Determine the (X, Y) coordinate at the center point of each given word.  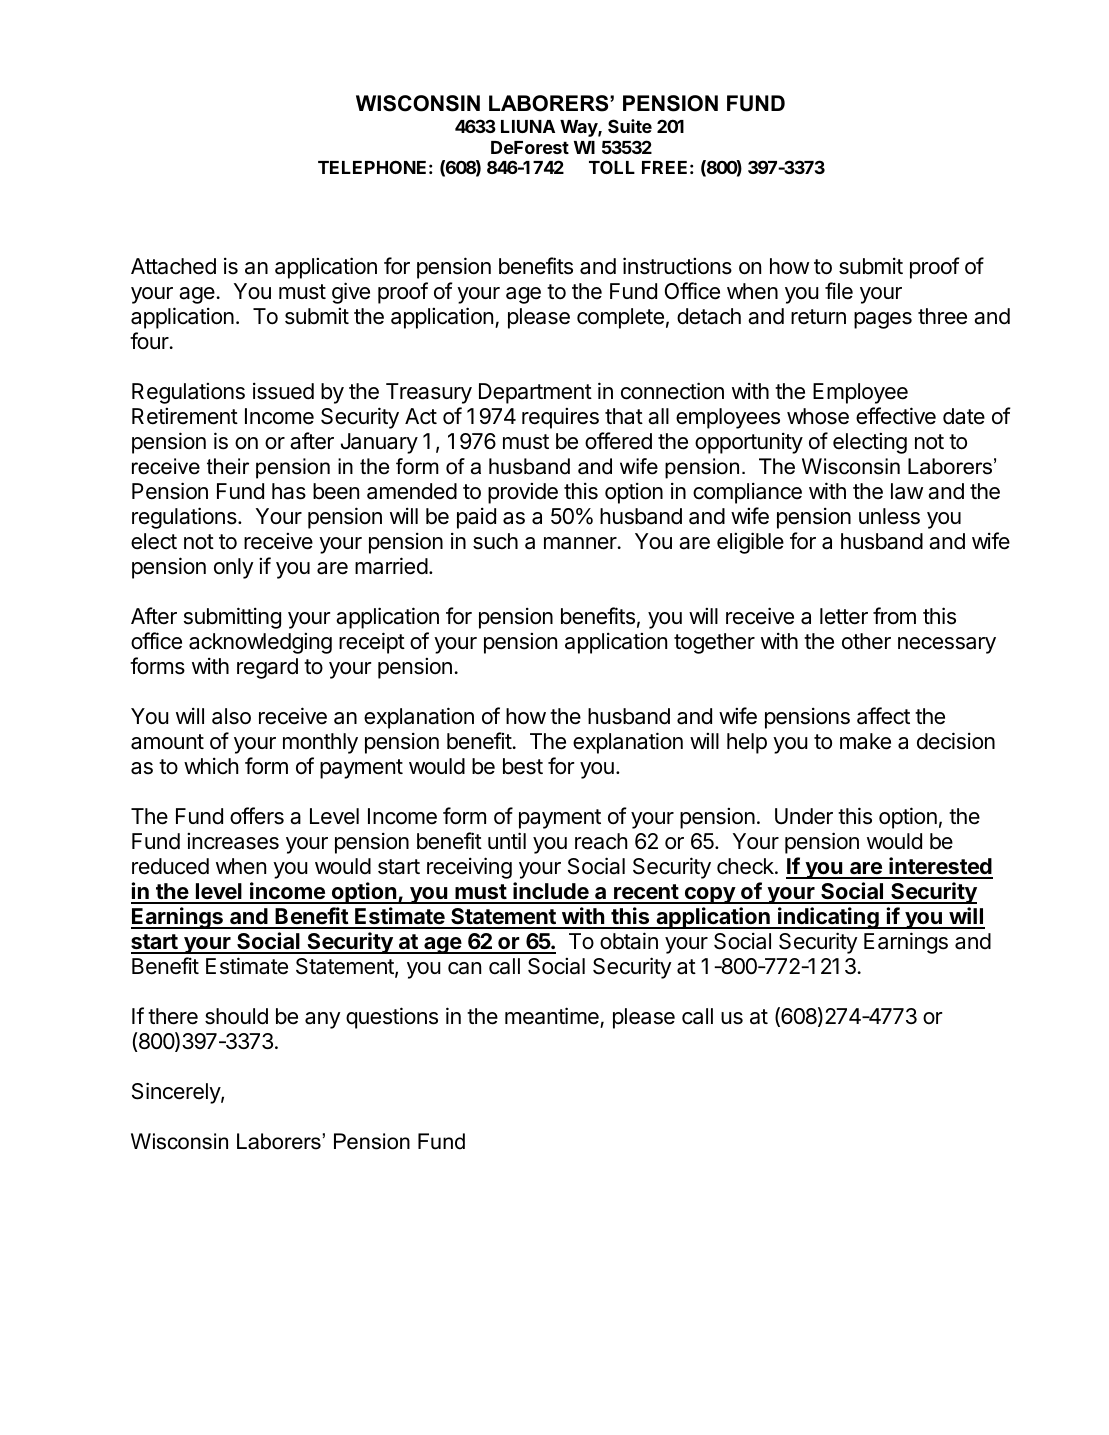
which (211, 766)
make (865, 741)
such (495, 541)
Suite (630, 126)
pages (883, 320)
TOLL (612, 167)
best (523, 766)
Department (535, 393)
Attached (173, 266)
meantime (552, 1016)
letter (844, 616)
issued (283, 391)
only (234, 568)
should (236, 1016)
